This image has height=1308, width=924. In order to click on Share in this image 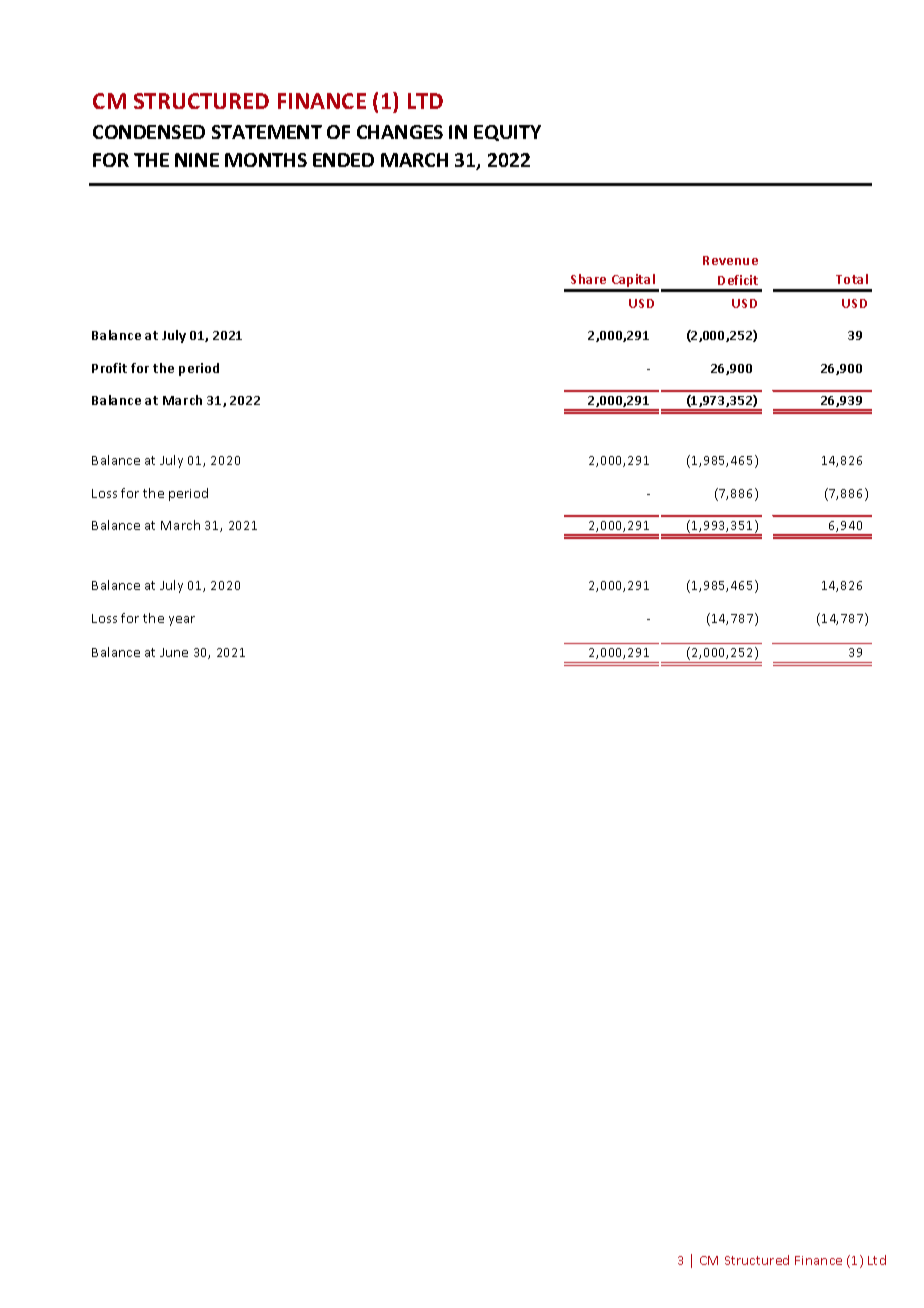, I will do `click(588, 279)`.
